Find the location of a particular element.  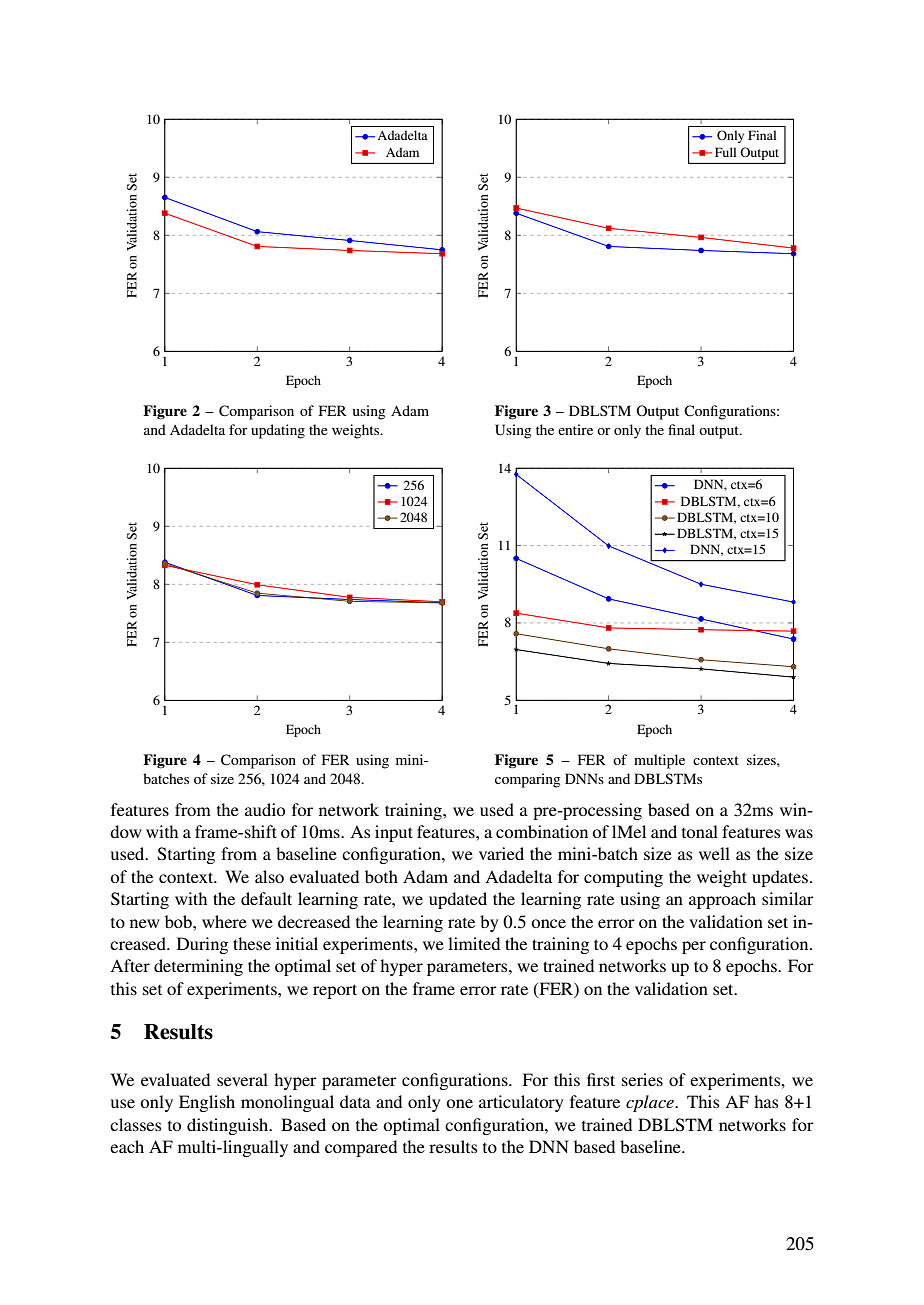

entire is located at coordinates (575, 429).
